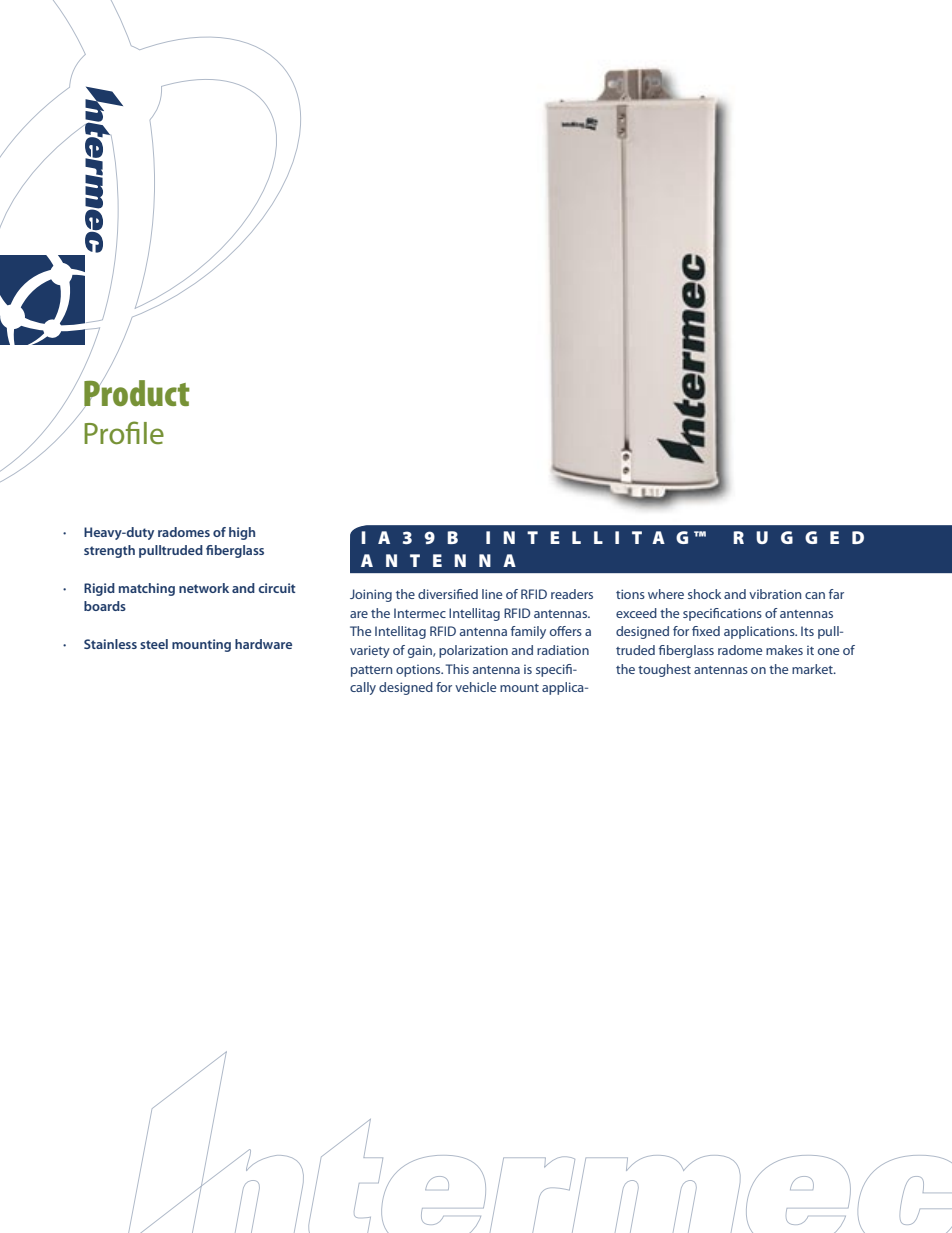  I want to click on high, so click(242, 533).
